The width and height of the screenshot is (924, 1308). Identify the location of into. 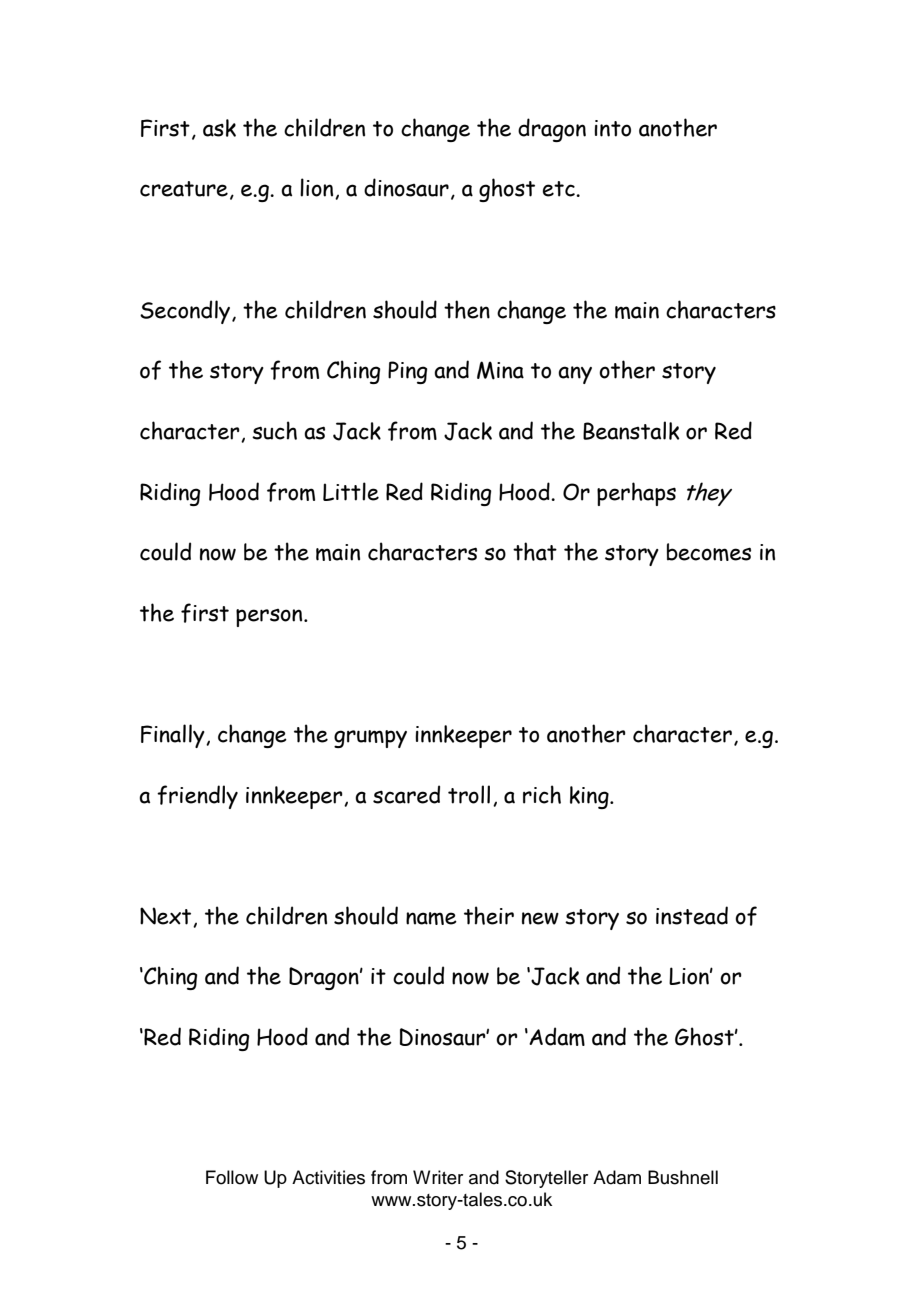
(612, 128).
